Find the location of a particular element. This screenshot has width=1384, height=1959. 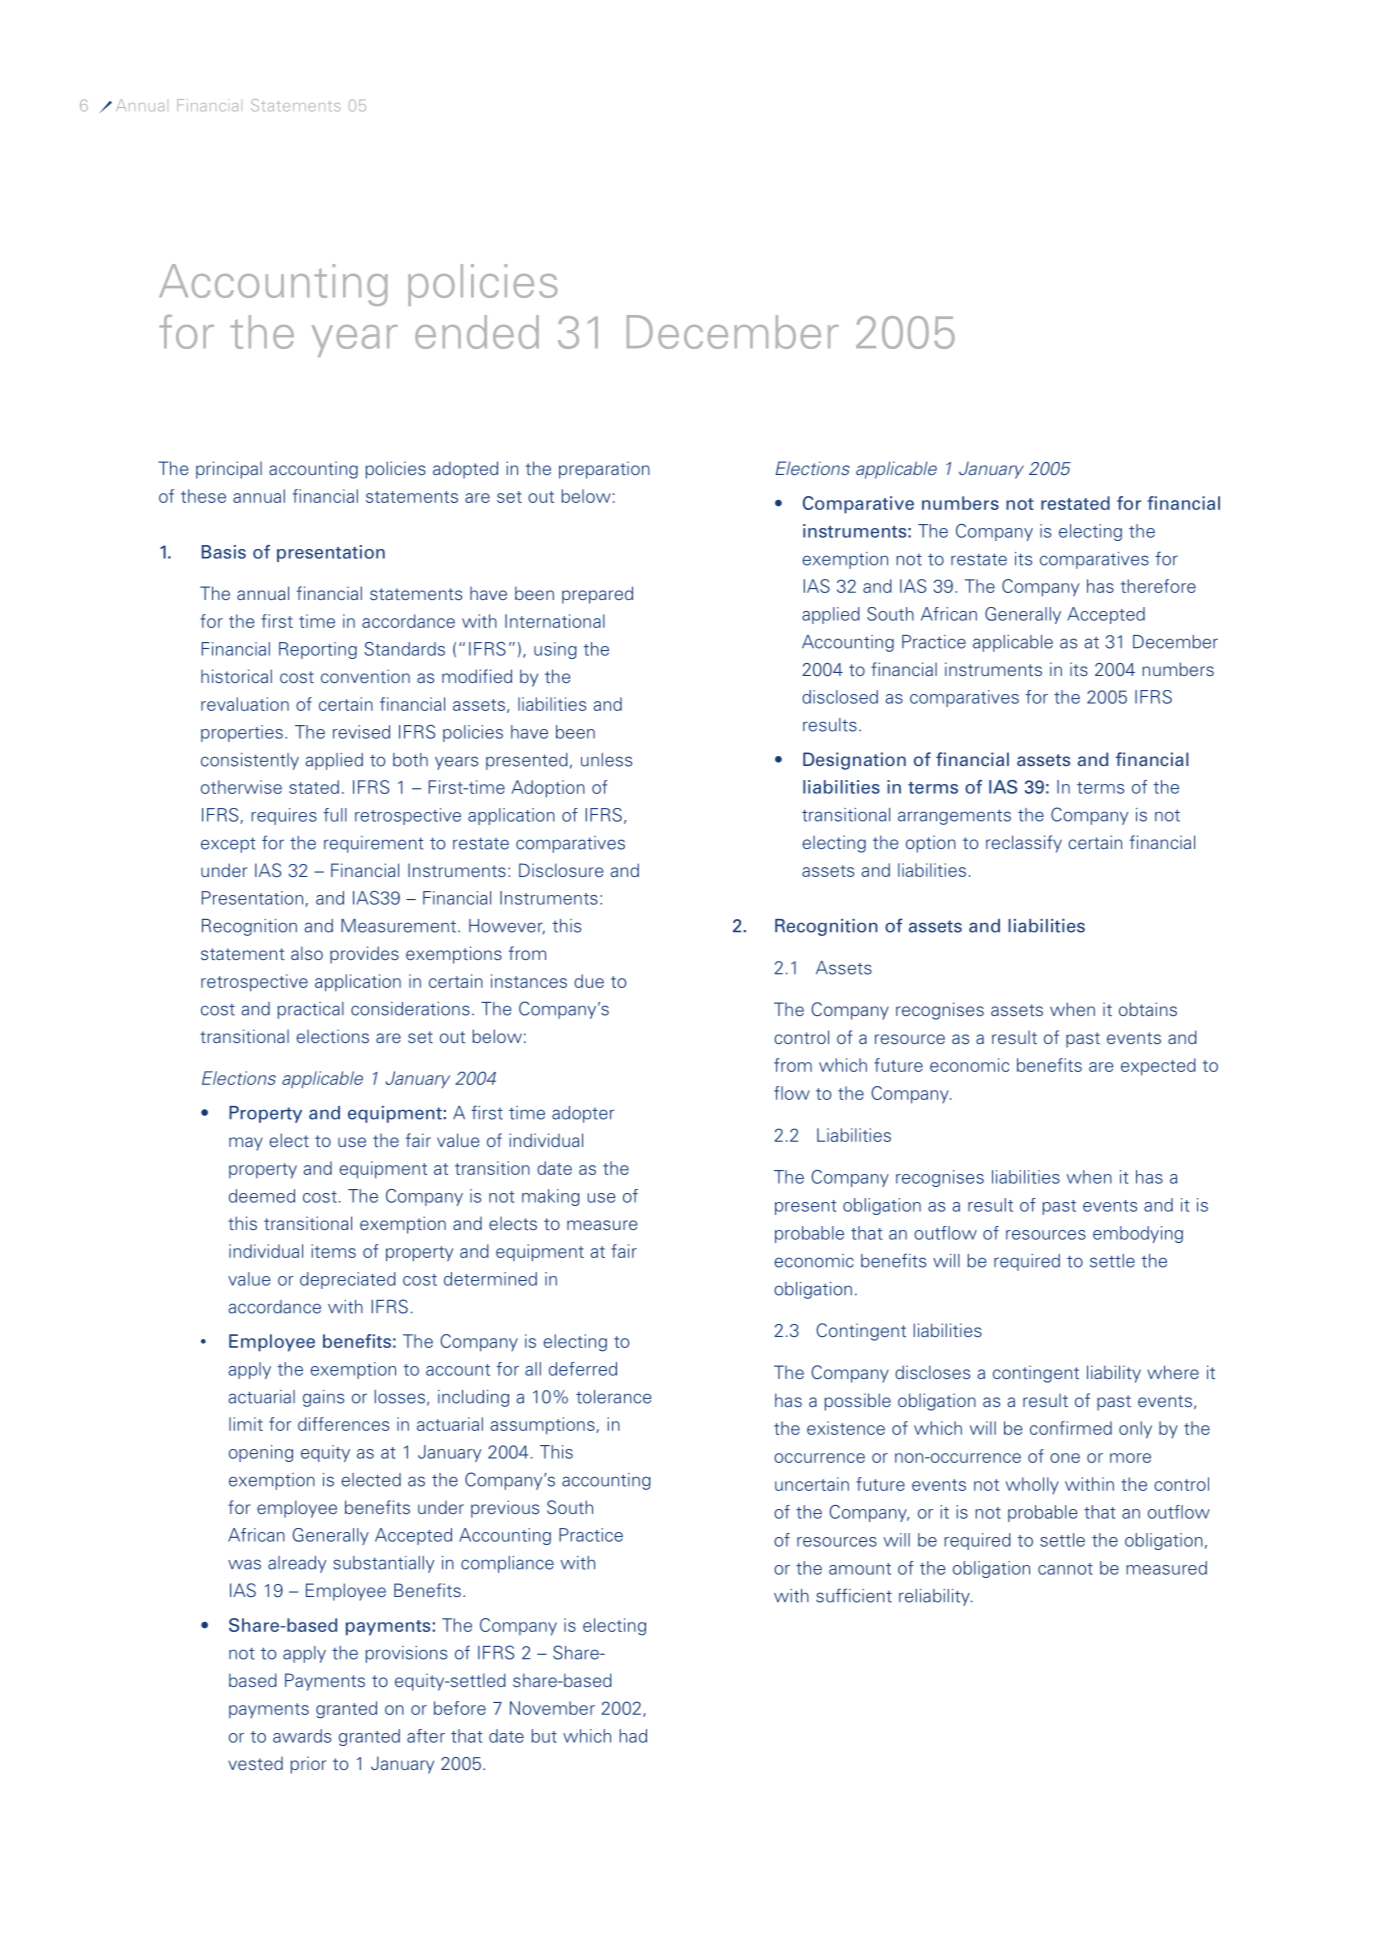

full is located at coordinates (335, 815).
